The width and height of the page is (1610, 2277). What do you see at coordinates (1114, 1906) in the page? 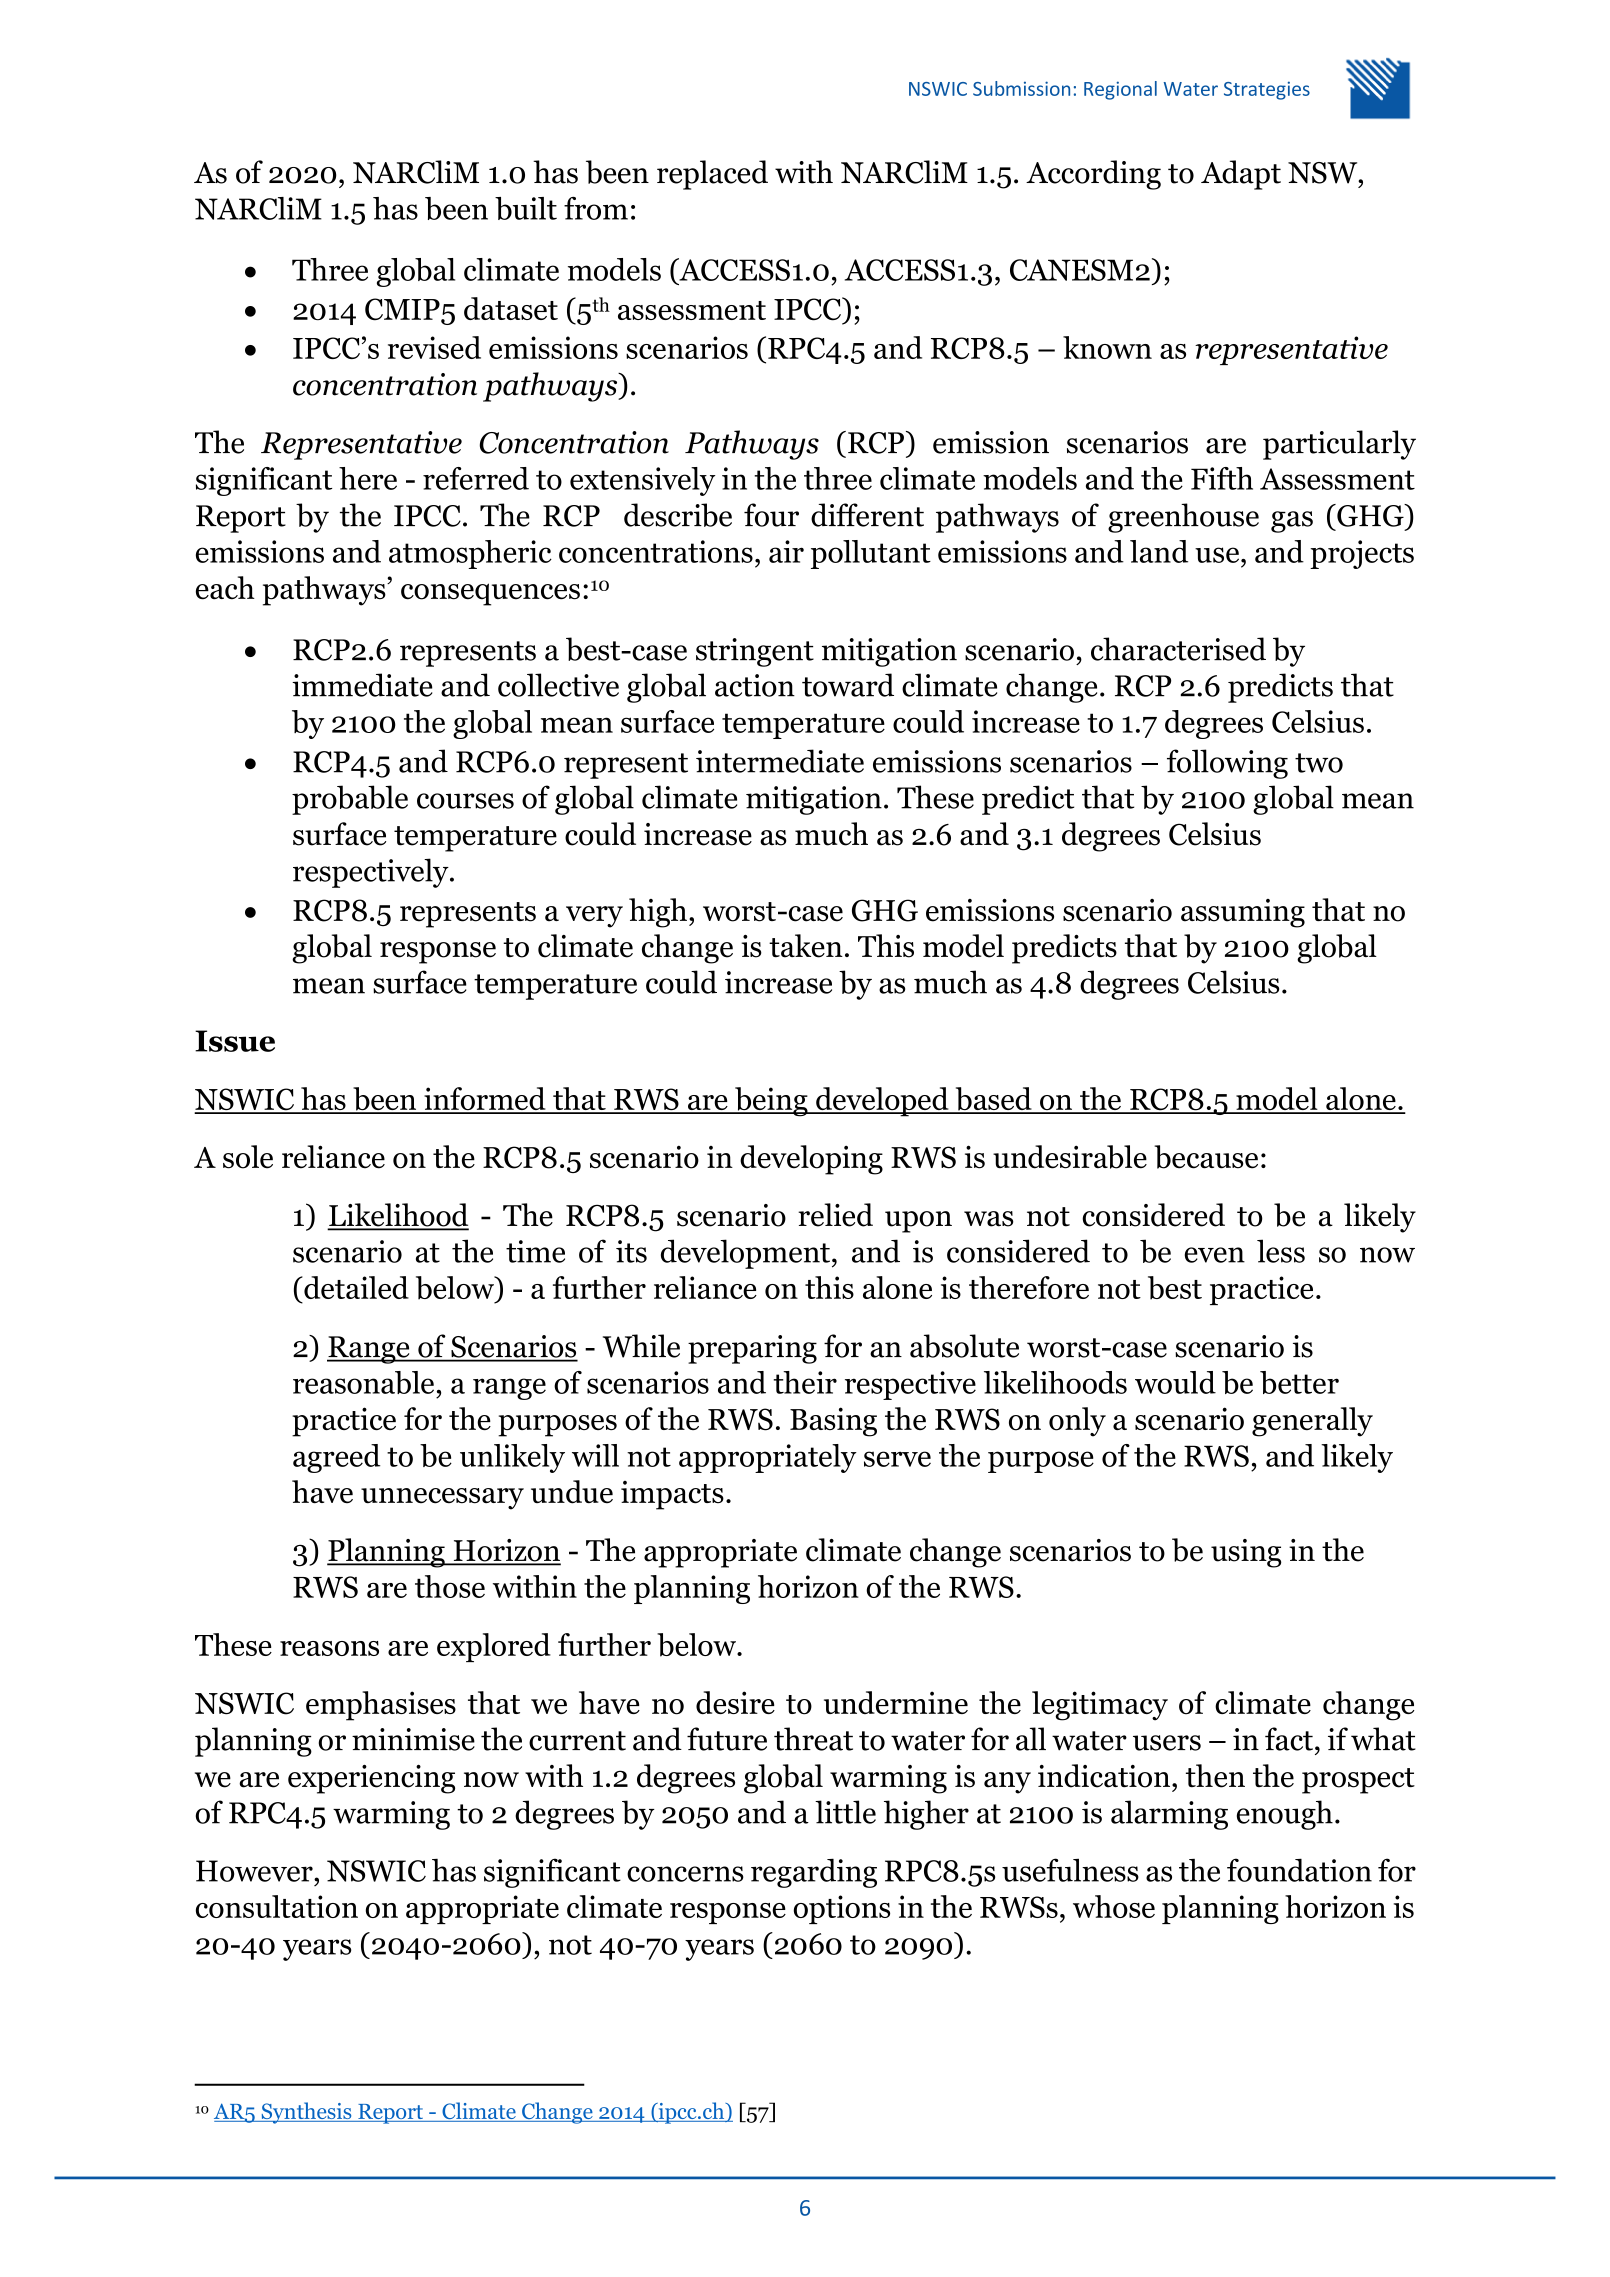
I see `whose` at bounding box center [1114, 1906].
